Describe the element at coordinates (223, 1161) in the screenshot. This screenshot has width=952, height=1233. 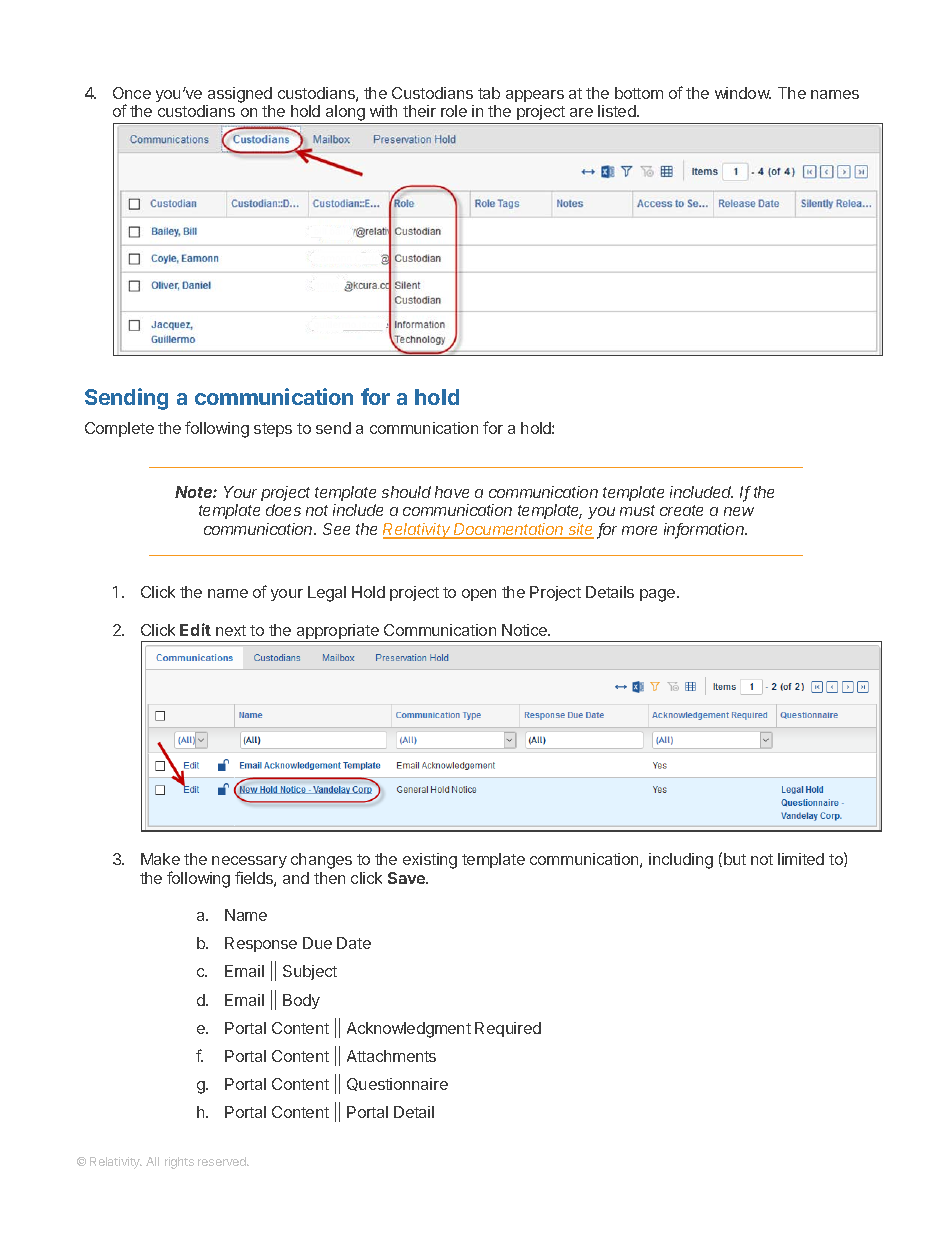
I see `reserved` at that location.
